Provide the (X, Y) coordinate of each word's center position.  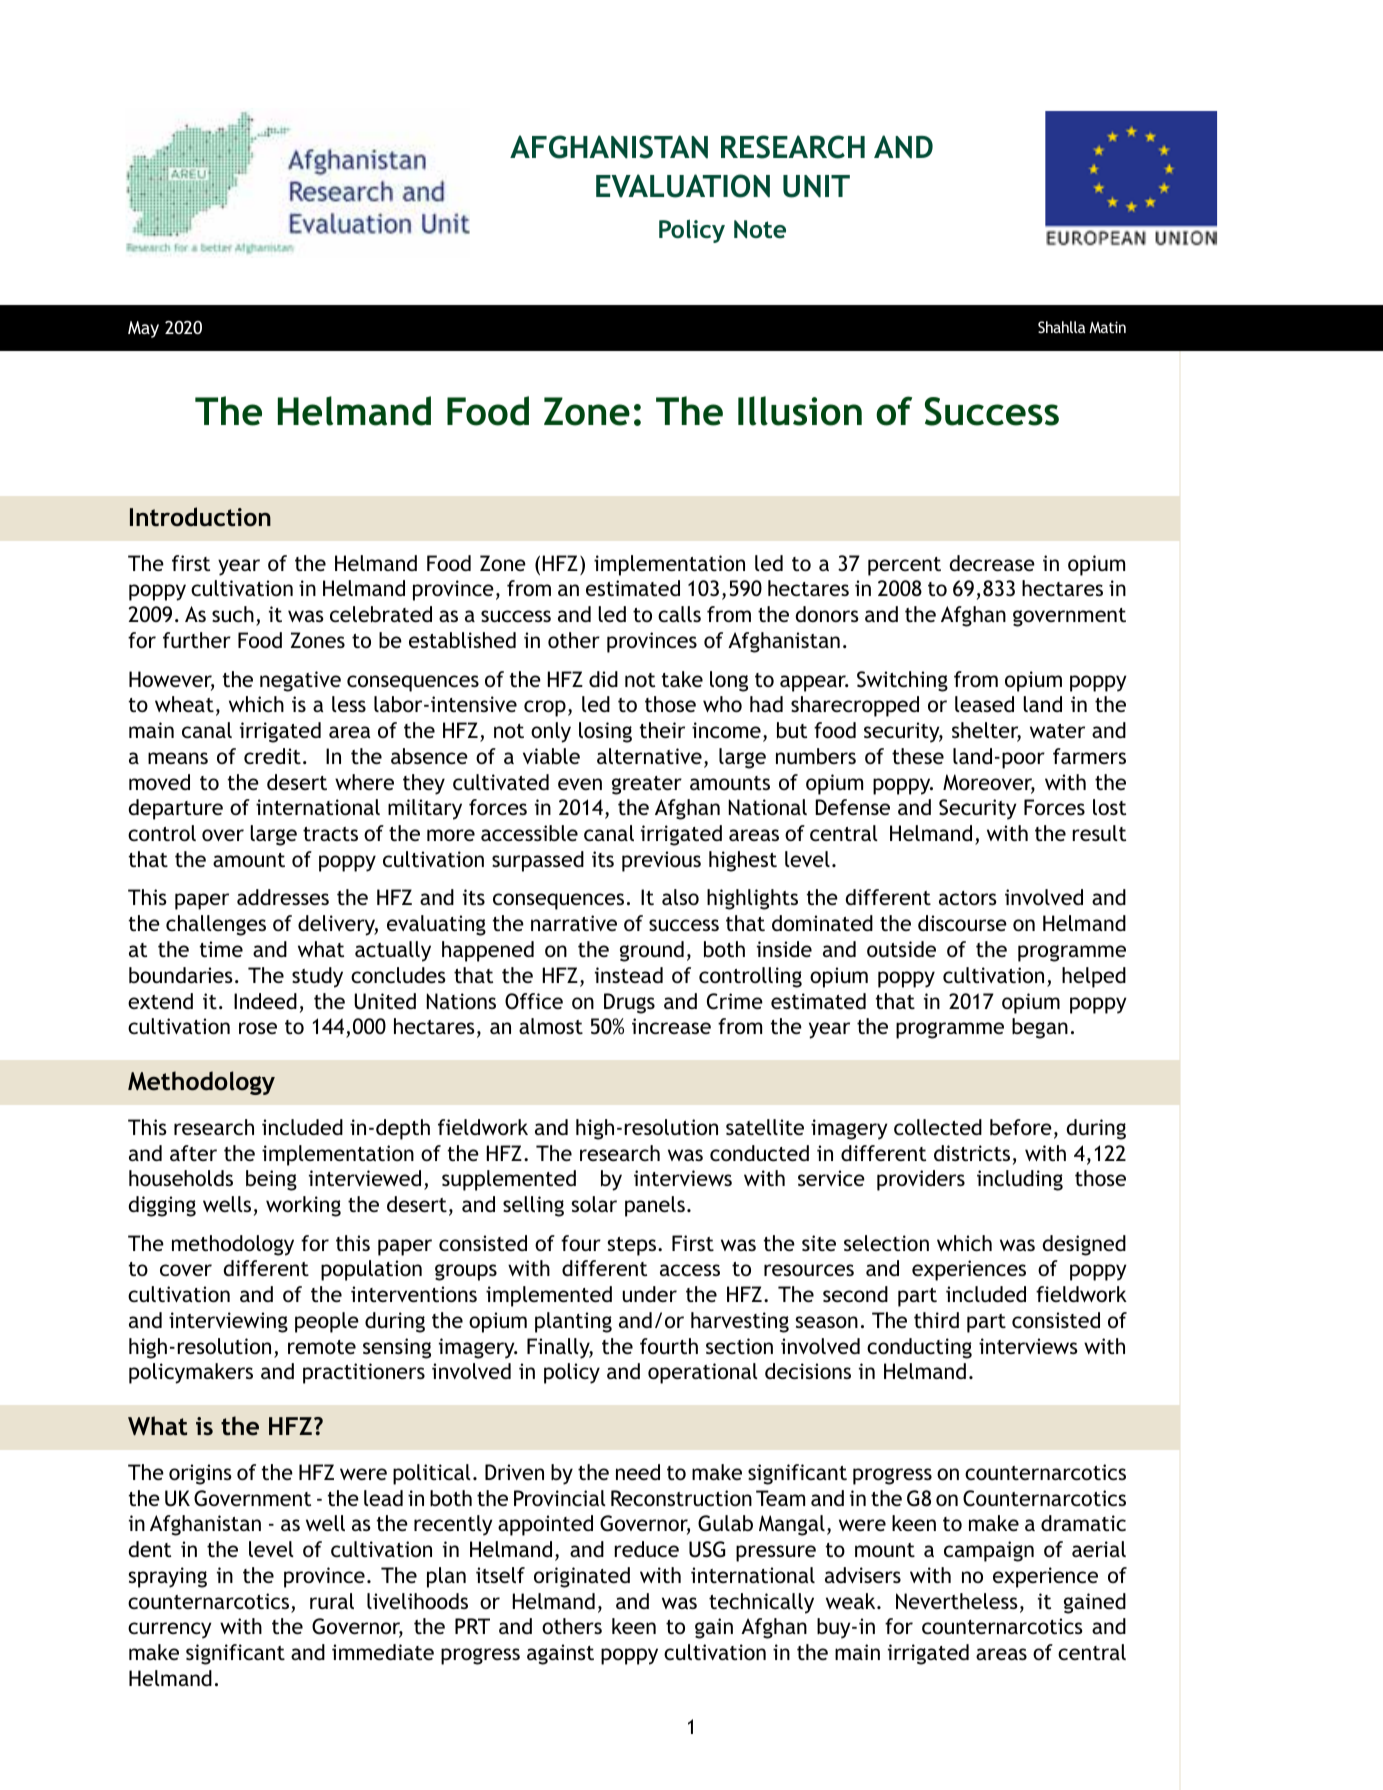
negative (300, 681)
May (143, 329)
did (603, 679)
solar (594, 1204)
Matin (1107, 327)
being (271, 1180)
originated (582, 1577)
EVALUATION (683, 186)
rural (332, 1601)
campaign (989, 1551)
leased (984, 704)
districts (972, 1153)
